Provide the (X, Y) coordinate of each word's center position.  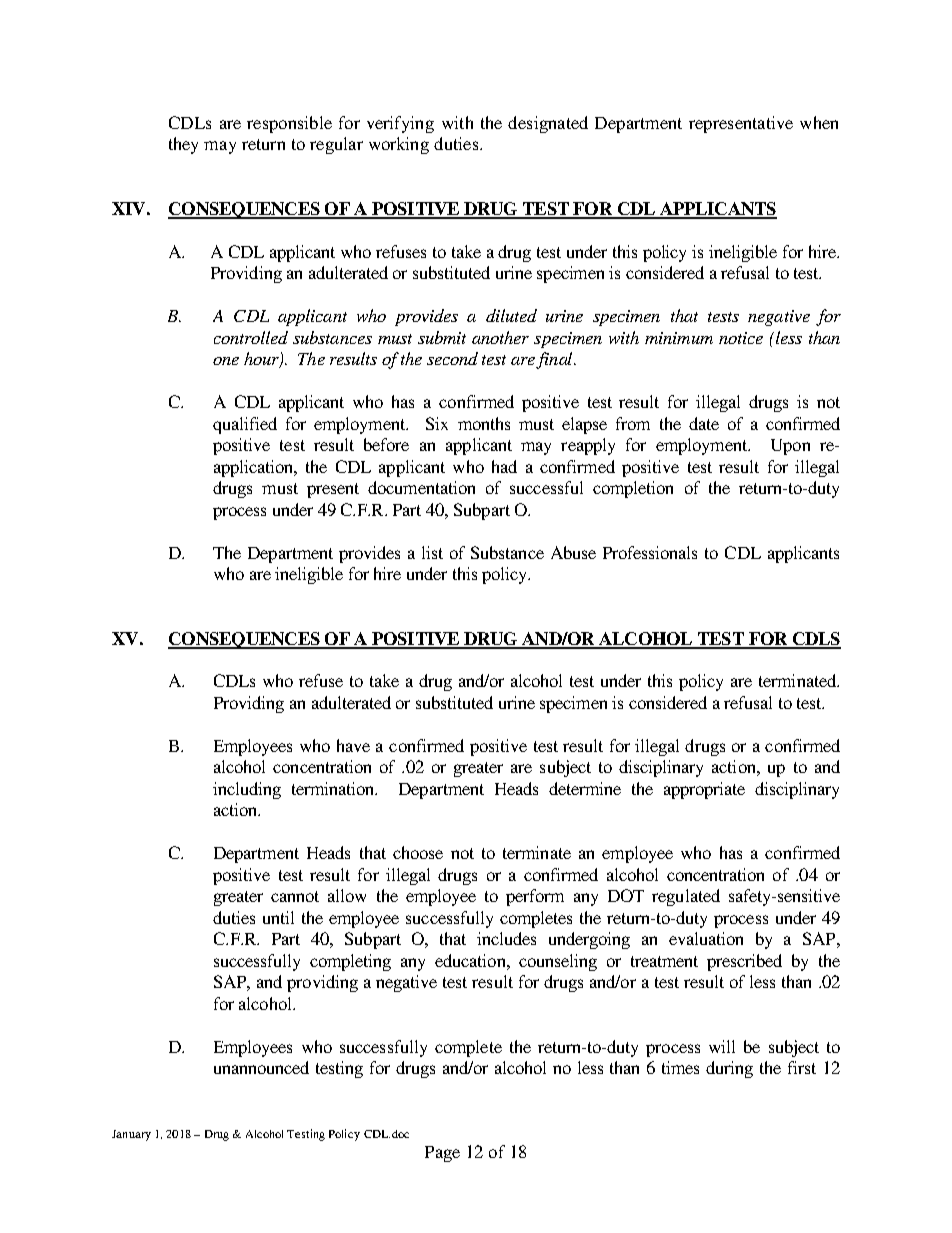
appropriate (704, 790)
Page (442, 1154)
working (399, 145)
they (183, 145)
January (131, 1135)
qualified (245, 425)
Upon (790, 447)
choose (418, 852)
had (504, 466)
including (247, 790)
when (819, 122)
